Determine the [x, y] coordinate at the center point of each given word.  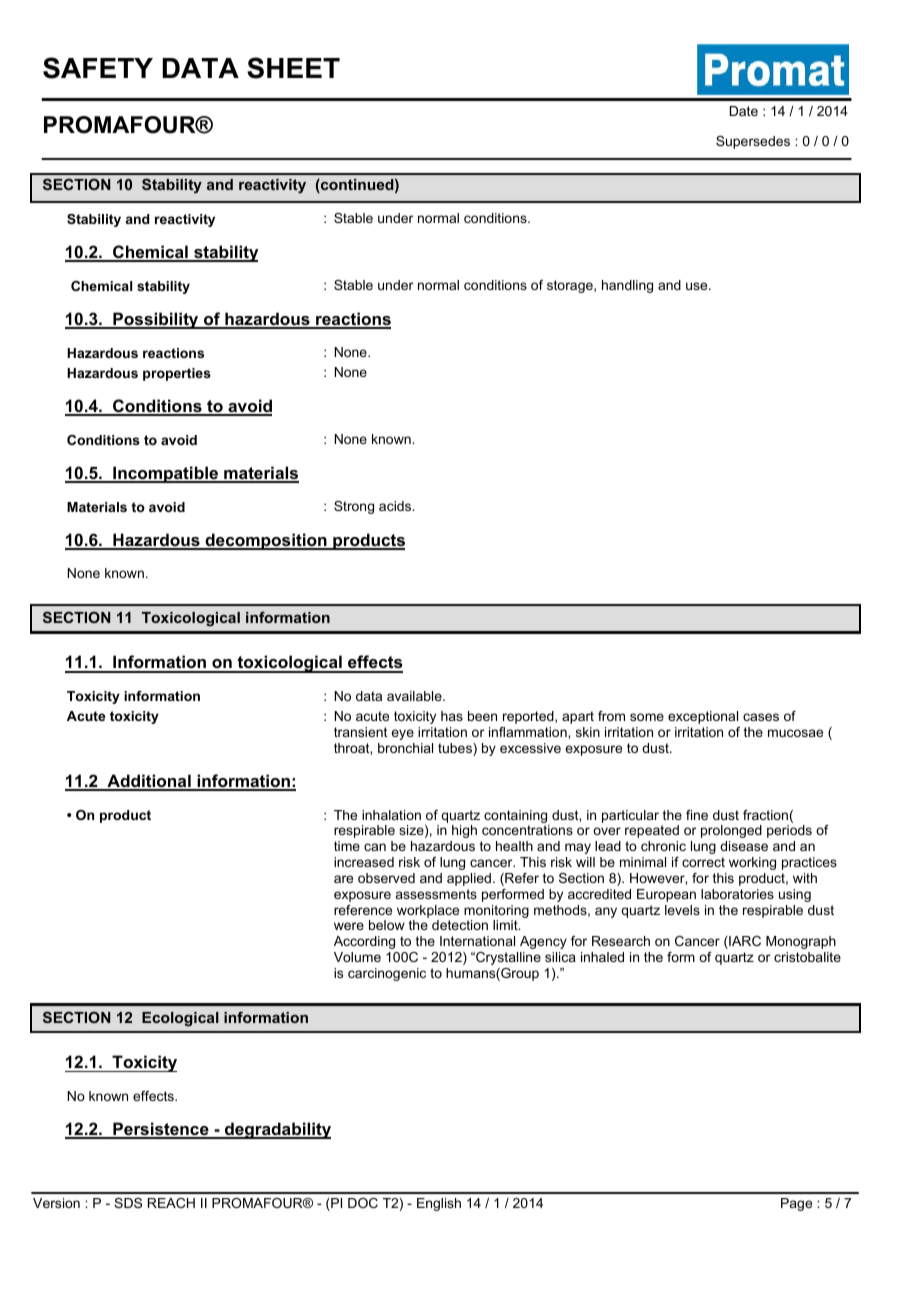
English [439, 1204]
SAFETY [98, 68]
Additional [149, 782]
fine [697, 815]
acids [396, 506]
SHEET [293, 68]
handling [627, 286]
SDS [128, 1203]
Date [744, 111]
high [464, 831]
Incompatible [165, 474]
